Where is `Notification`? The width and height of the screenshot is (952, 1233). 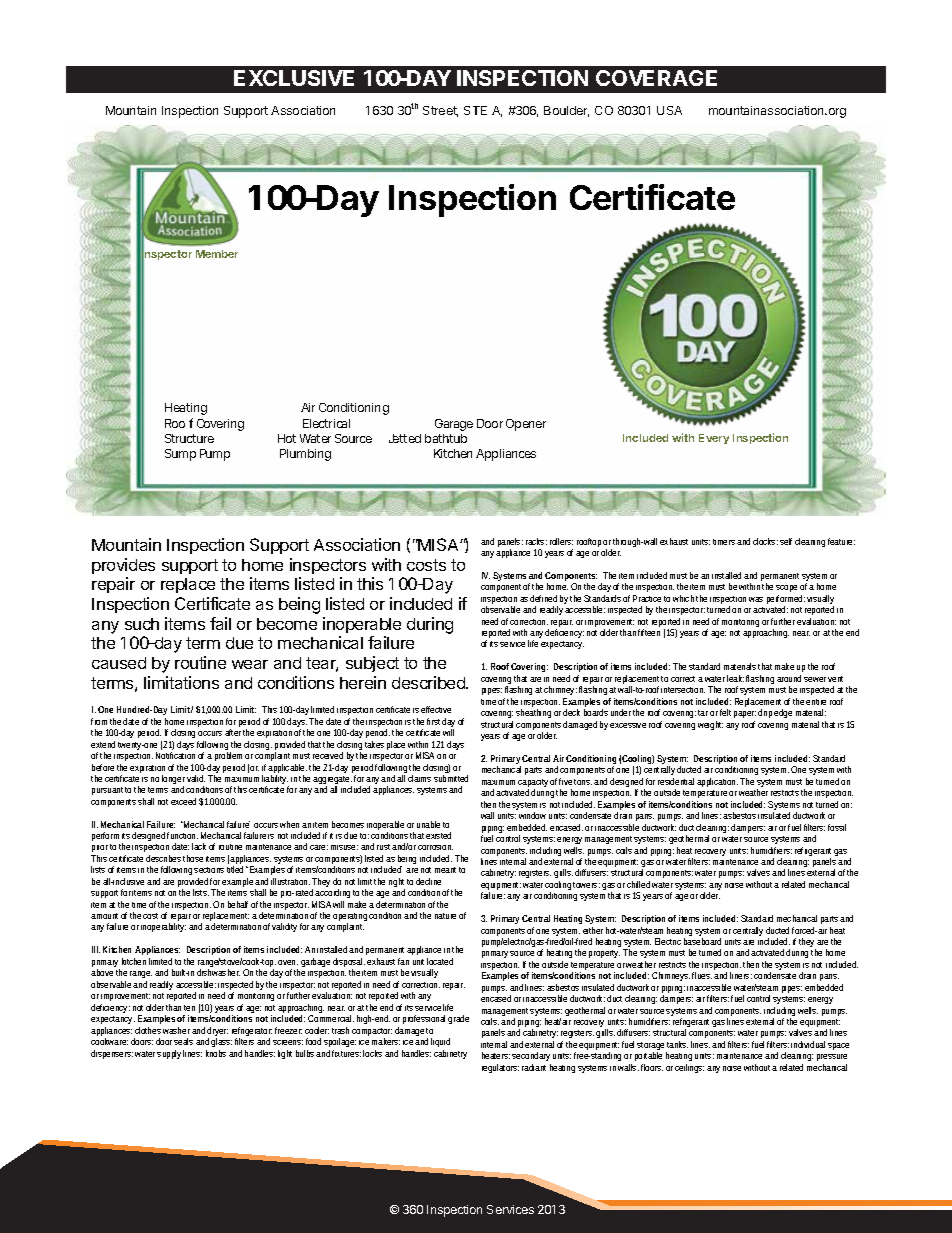
Notification is located at coordinates (175, 755).
